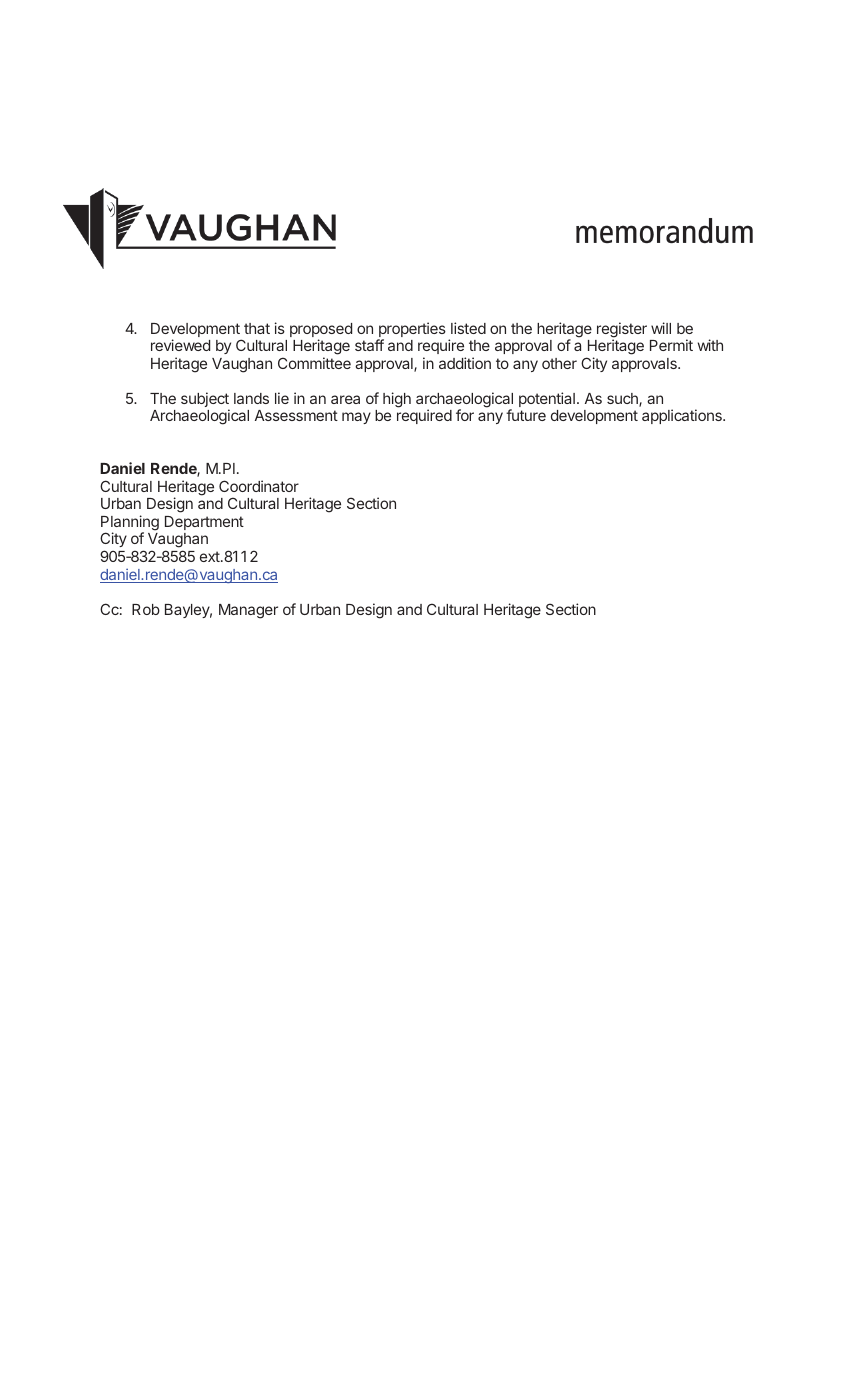 This screenshot has height=1400, width=849. I want to click on applications, so click(683, 416).
